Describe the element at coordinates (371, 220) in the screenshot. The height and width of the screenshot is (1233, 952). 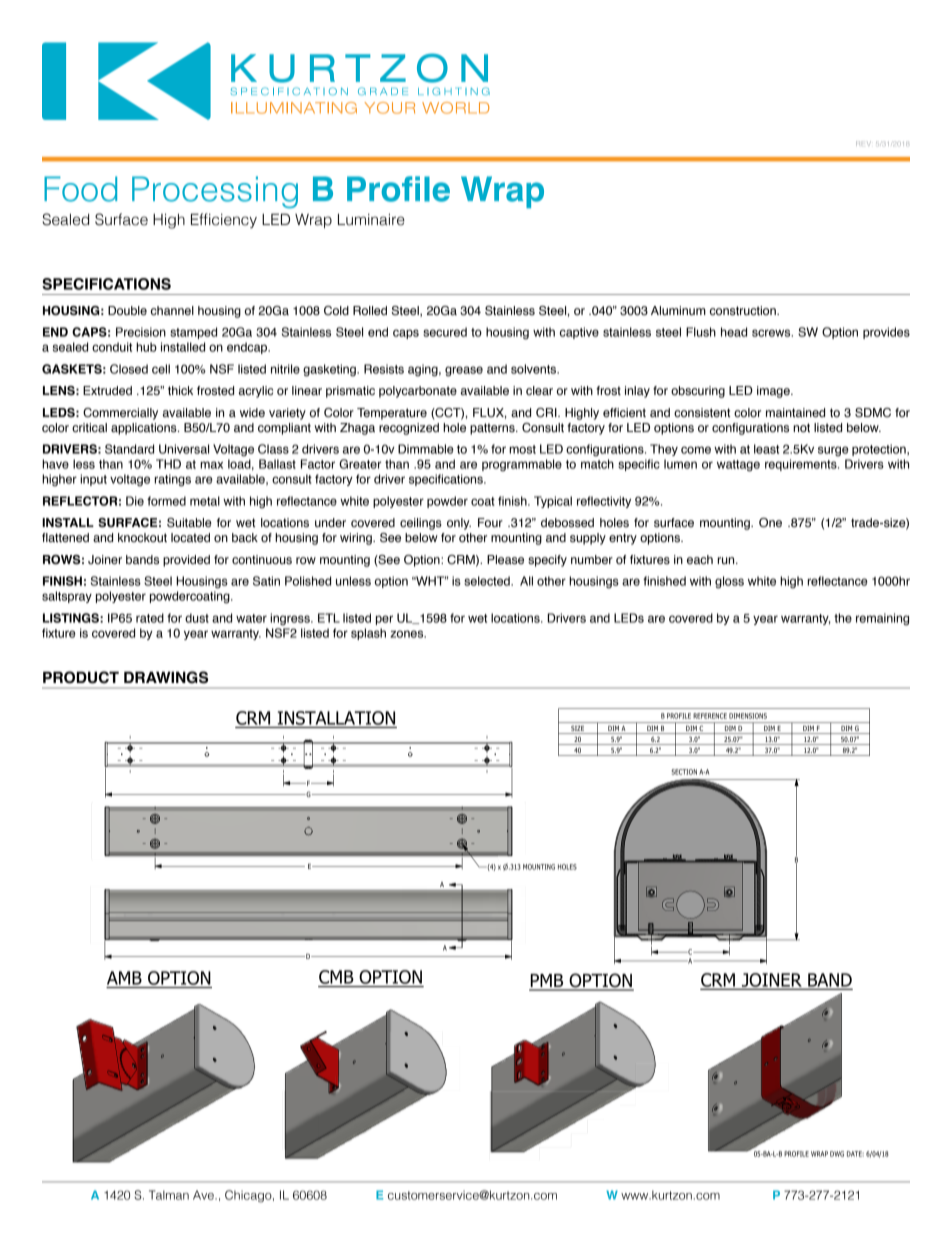
I see `Luminaire` at that location.
